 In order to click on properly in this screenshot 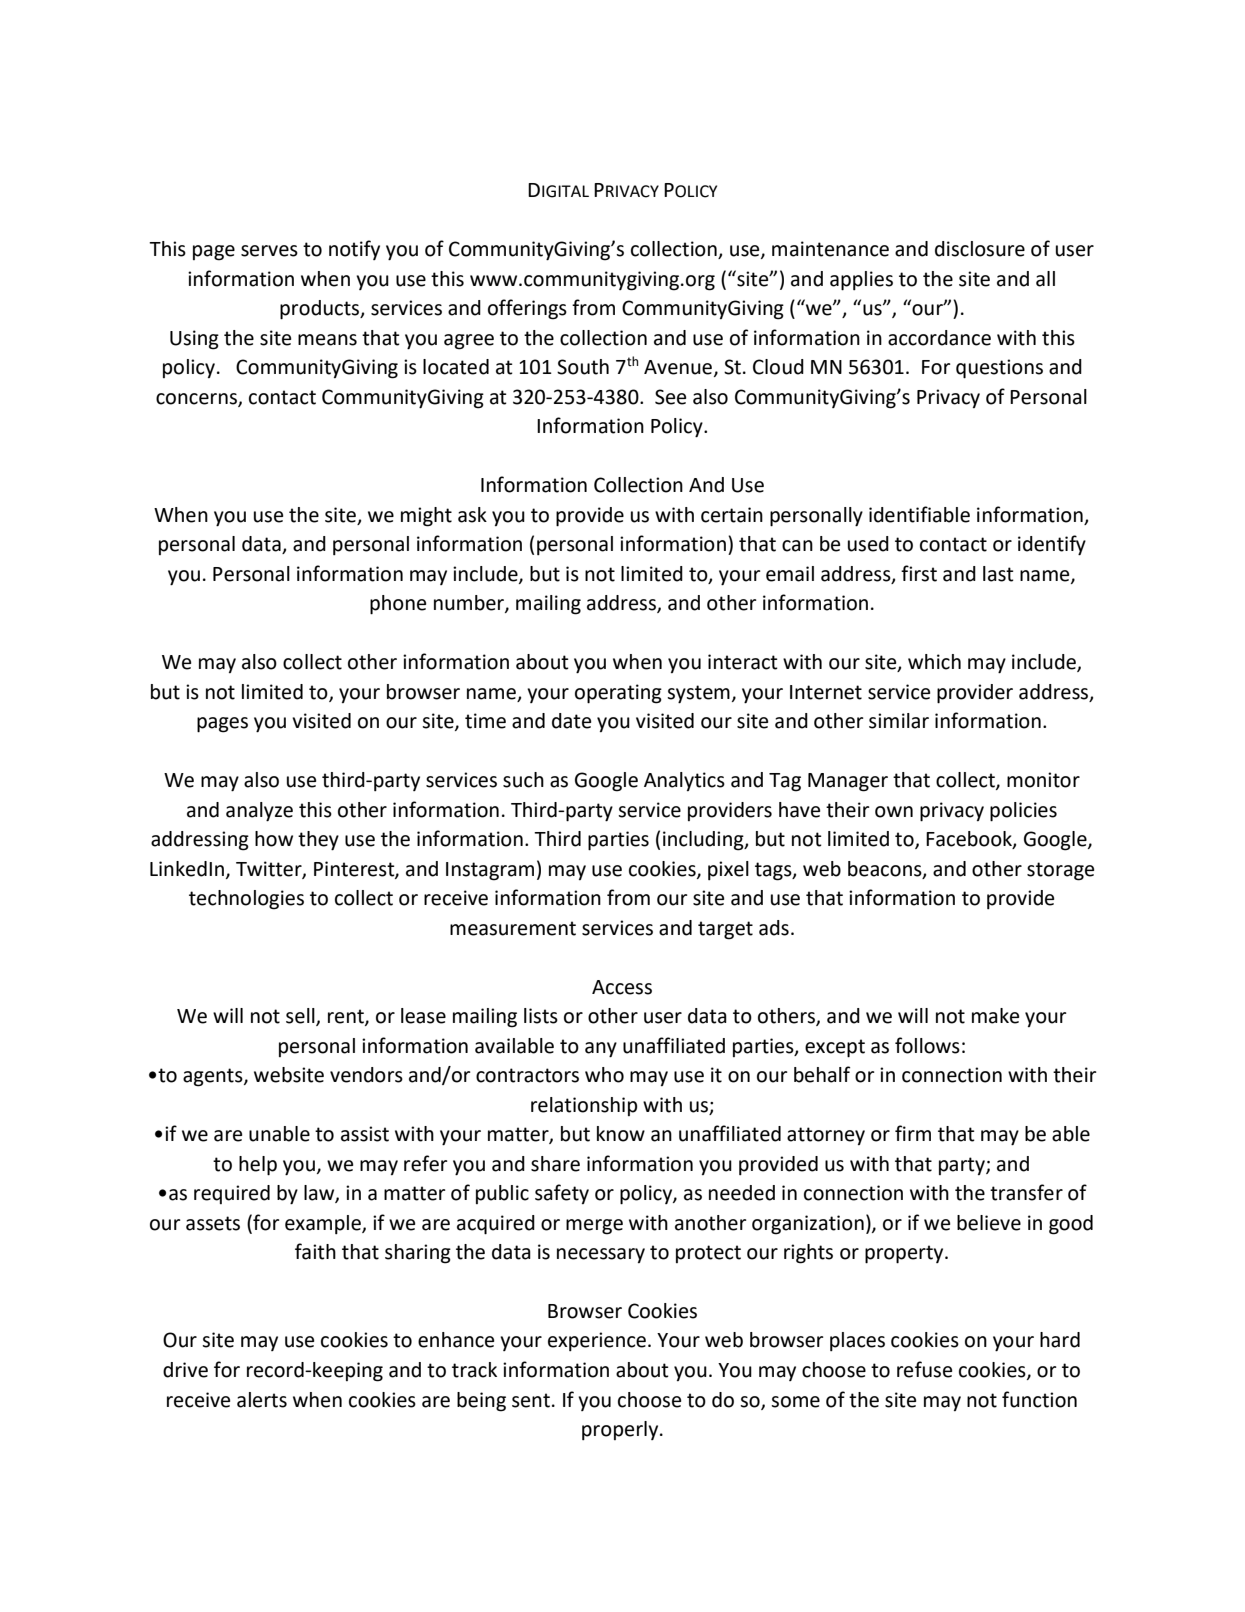, I will do `click(621, 1430)`.
